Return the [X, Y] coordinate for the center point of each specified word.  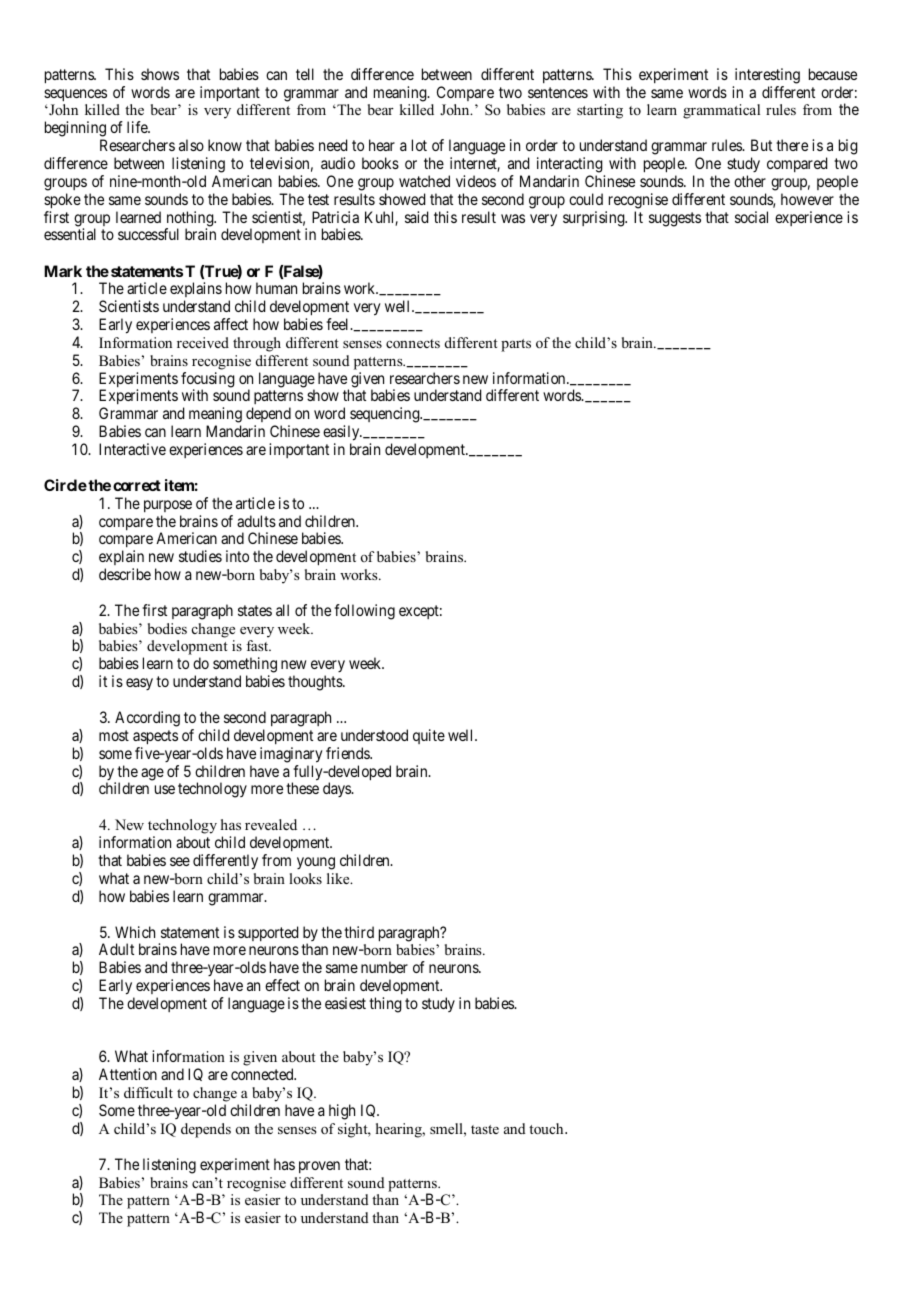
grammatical [721, 111]
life [138, 127]
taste [485, 1129]
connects [413, 343]
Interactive [132, 449]
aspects [155, 737]
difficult [148, 1092]
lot [419, 145]
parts [516, 345]
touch [547, 1128]
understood [374, 735]
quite [429, 736]
